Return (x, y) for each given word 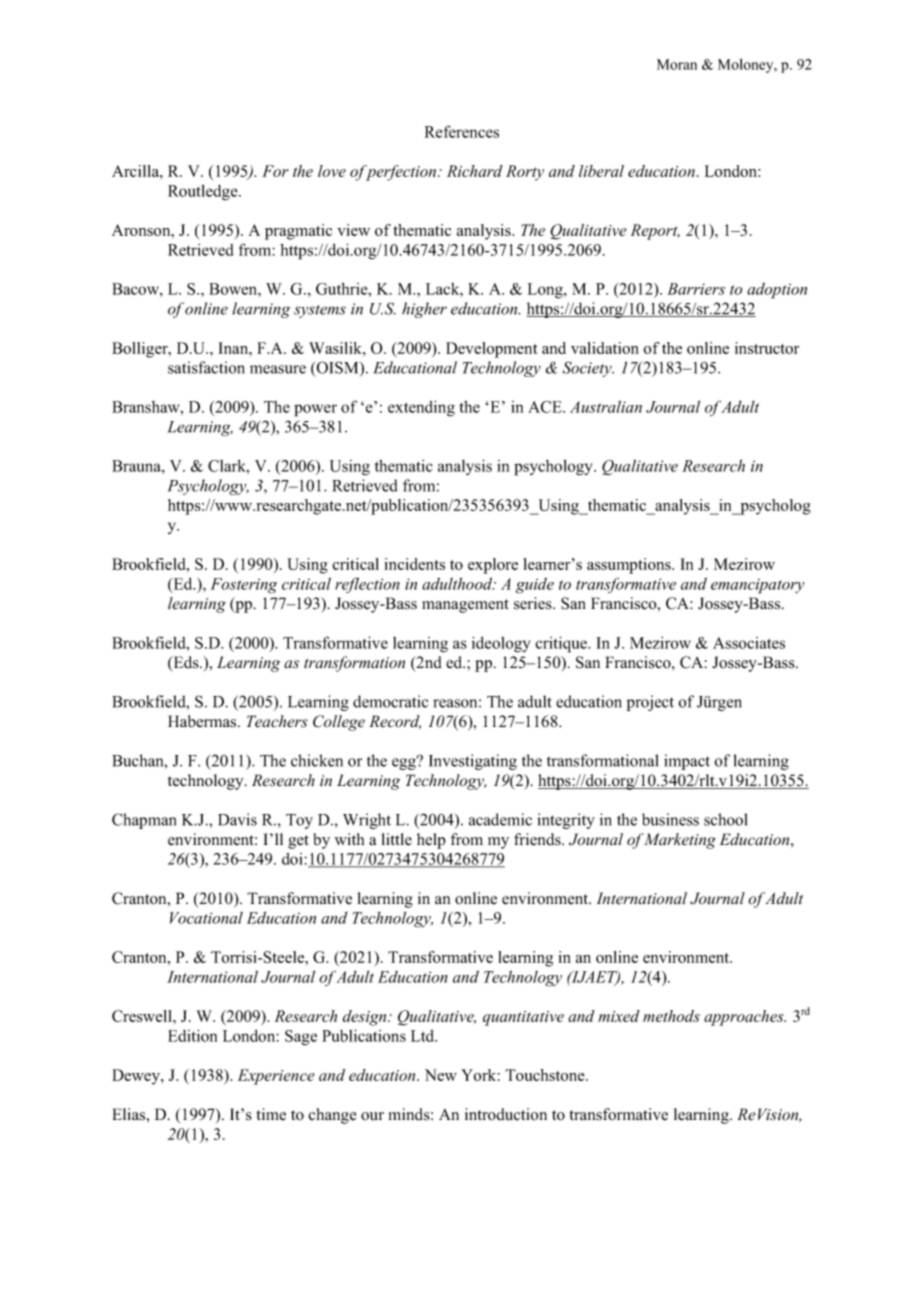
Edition (192, 1035)
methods (671, 1016)
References (462, 131)
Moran (677, 64)
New (441, 1075)
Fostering (244, 586)
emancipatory (757, 586)
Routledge (204, 192)
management (465, 606)
